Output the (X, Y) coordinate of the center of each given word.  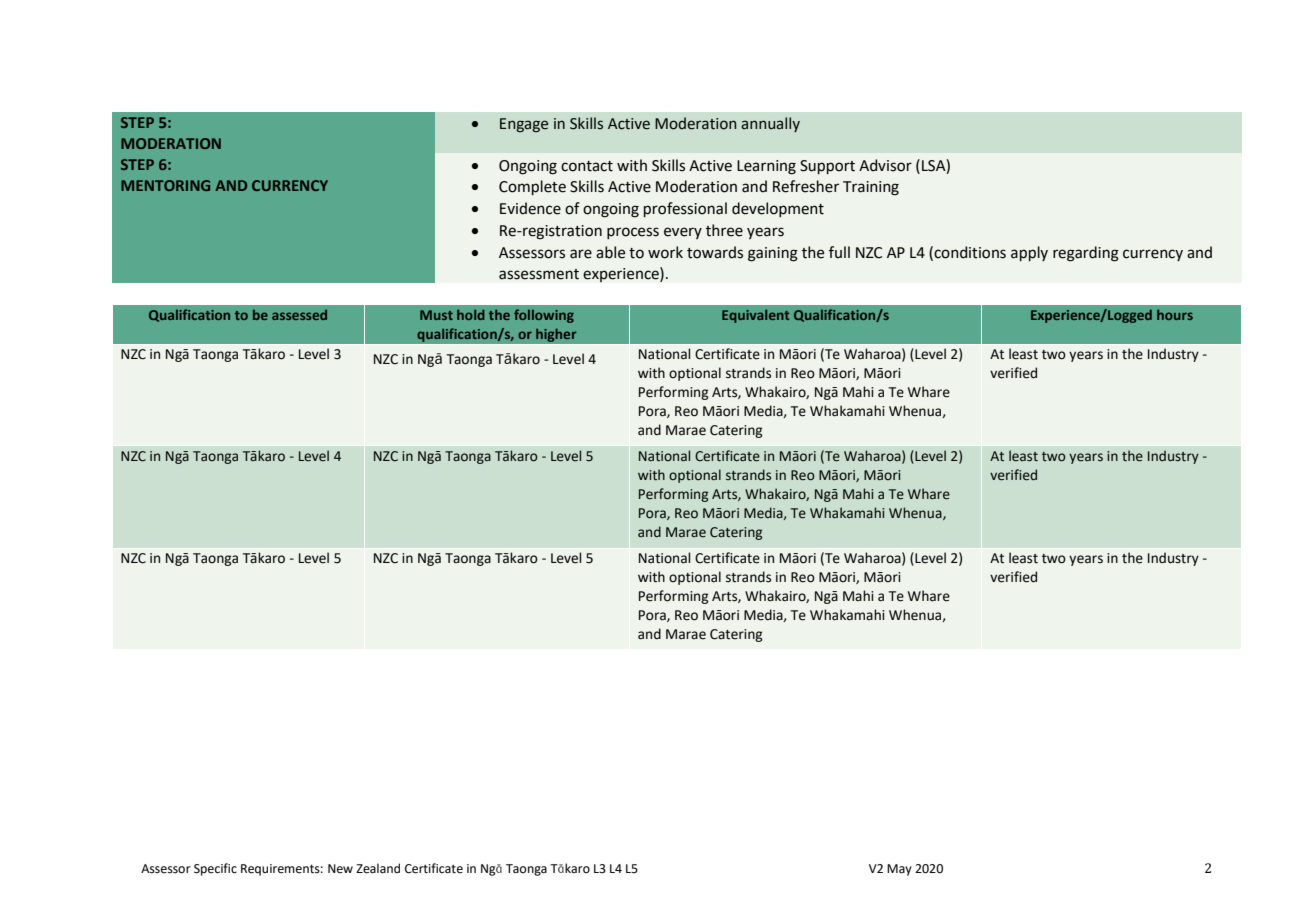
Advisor (885, 165)
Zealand (378, 868)
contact (587, 166)
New (340, 869)
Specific (215, 869)
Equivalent (755, 316)
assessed (299, 315)
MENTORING (165, 185)
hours (1175, 314)
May (899, 870)
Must (436, 315)
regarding (1086, 254)
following (544, 316)
